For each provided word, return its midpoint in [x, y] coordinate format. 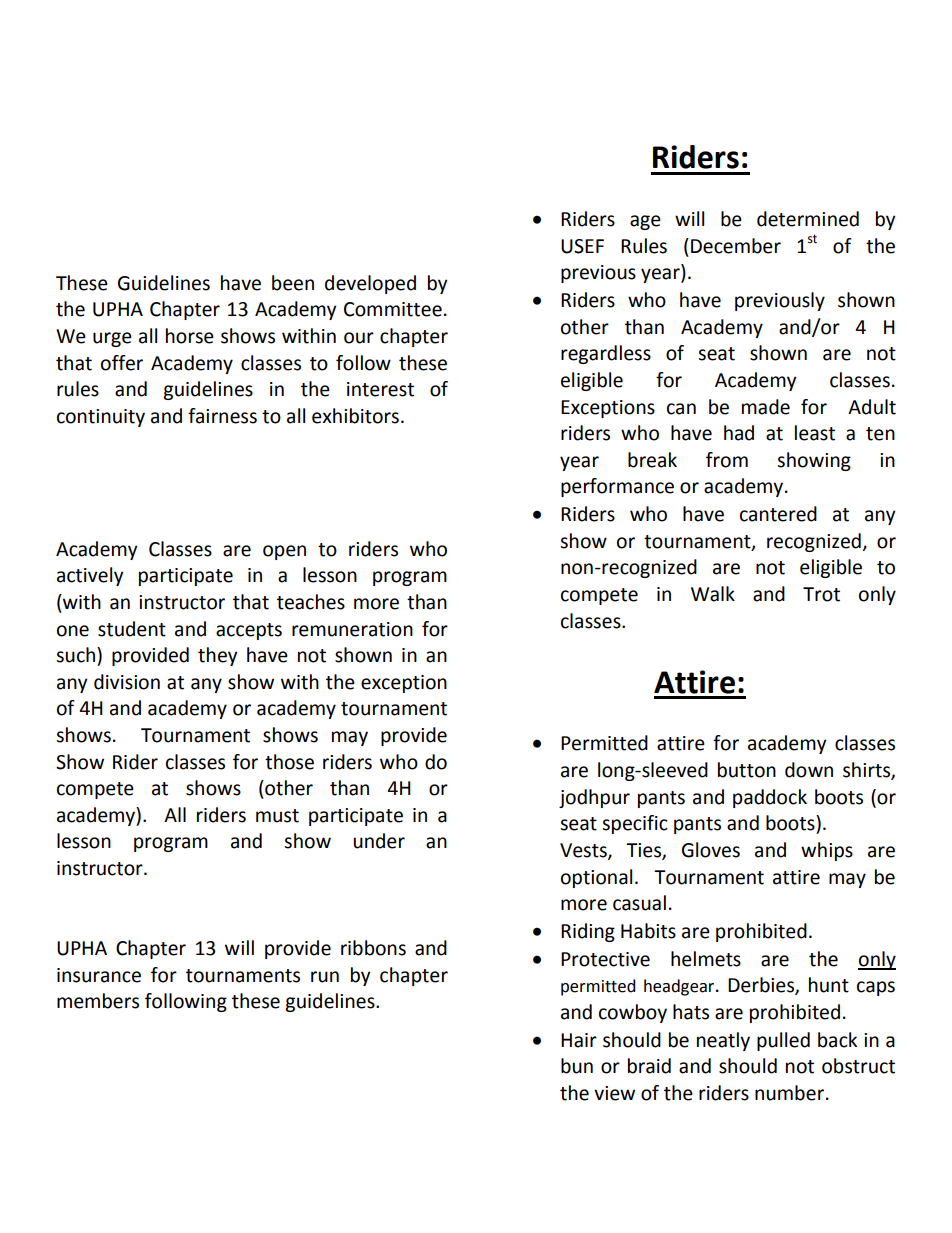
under [379, 841]
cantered [778, 514]
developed [370, 284]
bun [577, 1066]
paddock [770, 798]
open [284, 552]
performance [617, 487]
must [277, 816]
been [293, 283]
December [736, 246]
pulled [783, 1041]
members [98, 1001]
